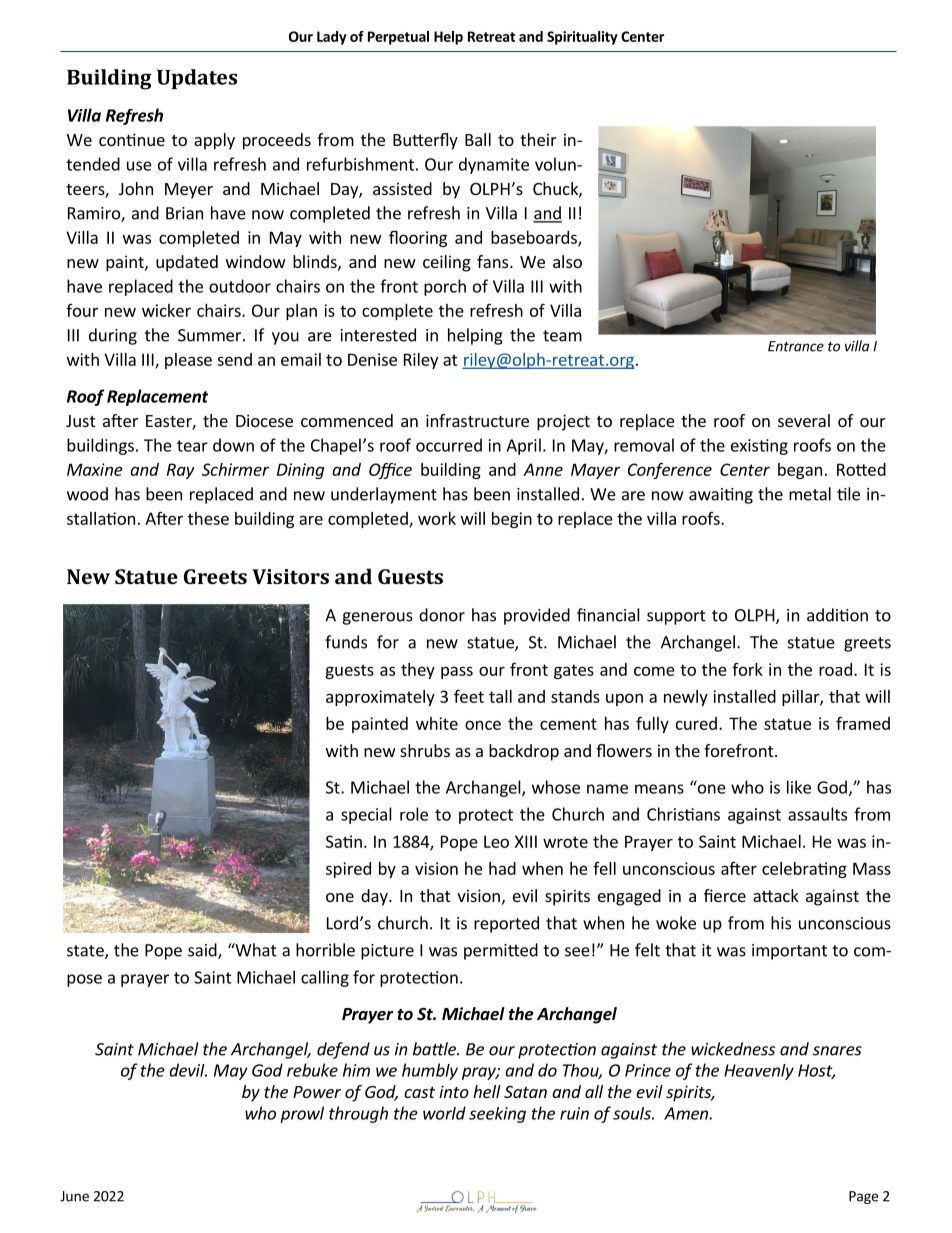 This document has width=952, height=1233. What do you see at coordinates (837, 615) in the document?
I see `addition` at bounding box center [837, 615].
